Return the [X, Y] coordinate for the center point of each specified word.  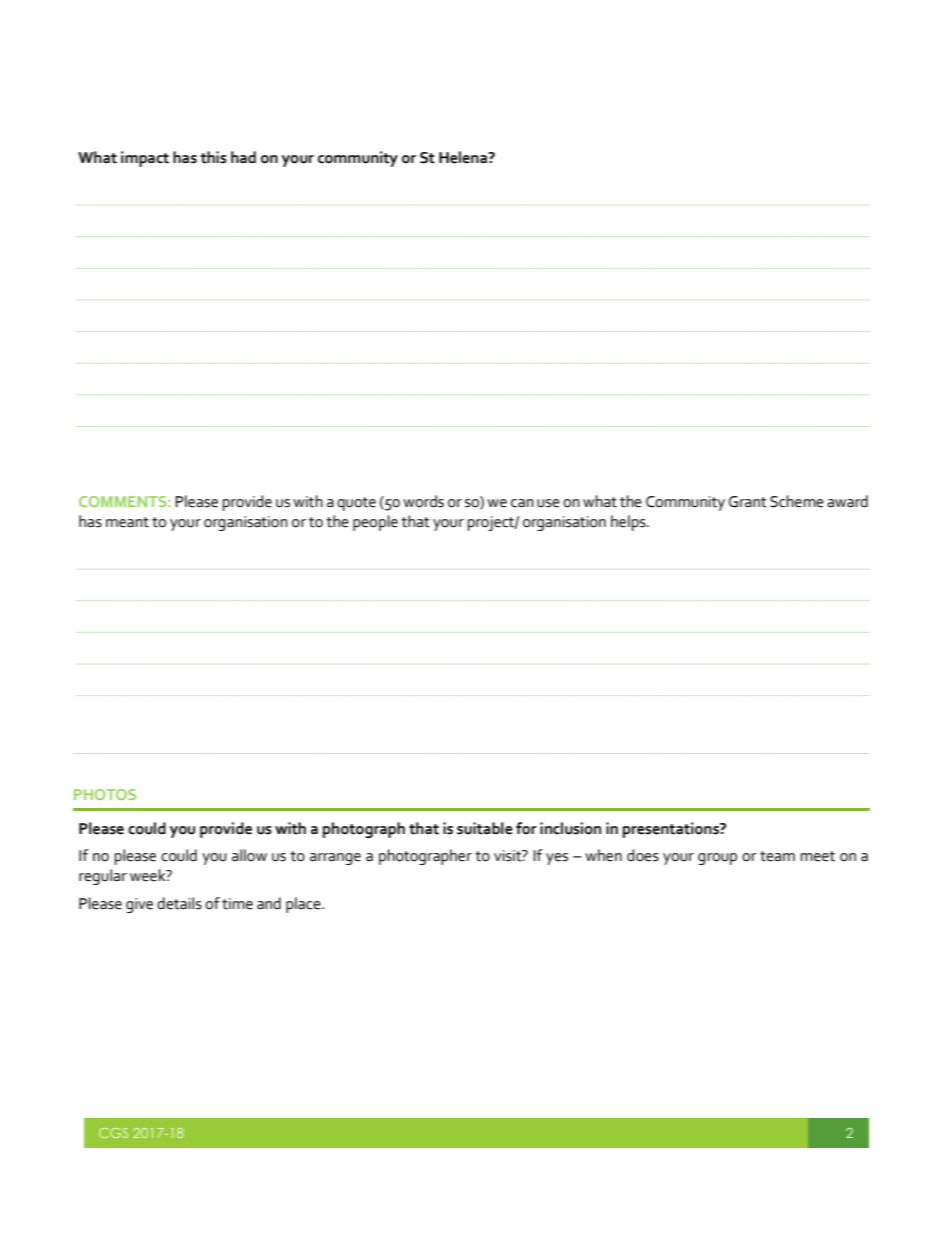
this [213, 157]
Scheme [797, 501]
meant [127, 522]
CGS [113, 1133]
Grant [748, 502]
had [243, 157]
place [304, 905]
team [777, 856]
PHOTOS [105, 794]
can [522, 503]
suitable [485, 828]
